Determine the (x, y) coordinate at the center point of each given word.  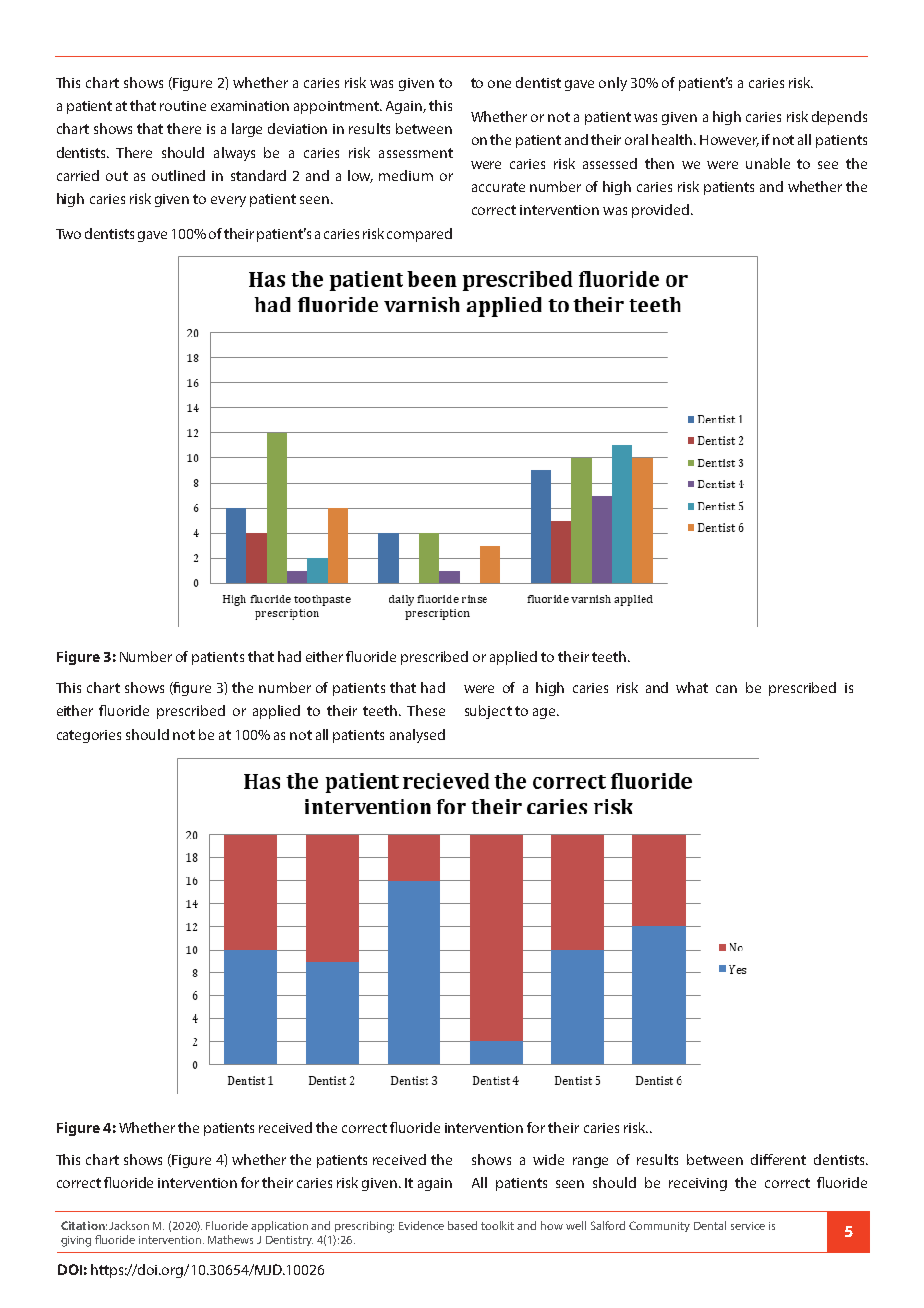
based (462, 1225)
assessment (416, 153)
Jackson (129, 1225)
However (729, 141)
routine (183, 106)
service (748, 1226)
